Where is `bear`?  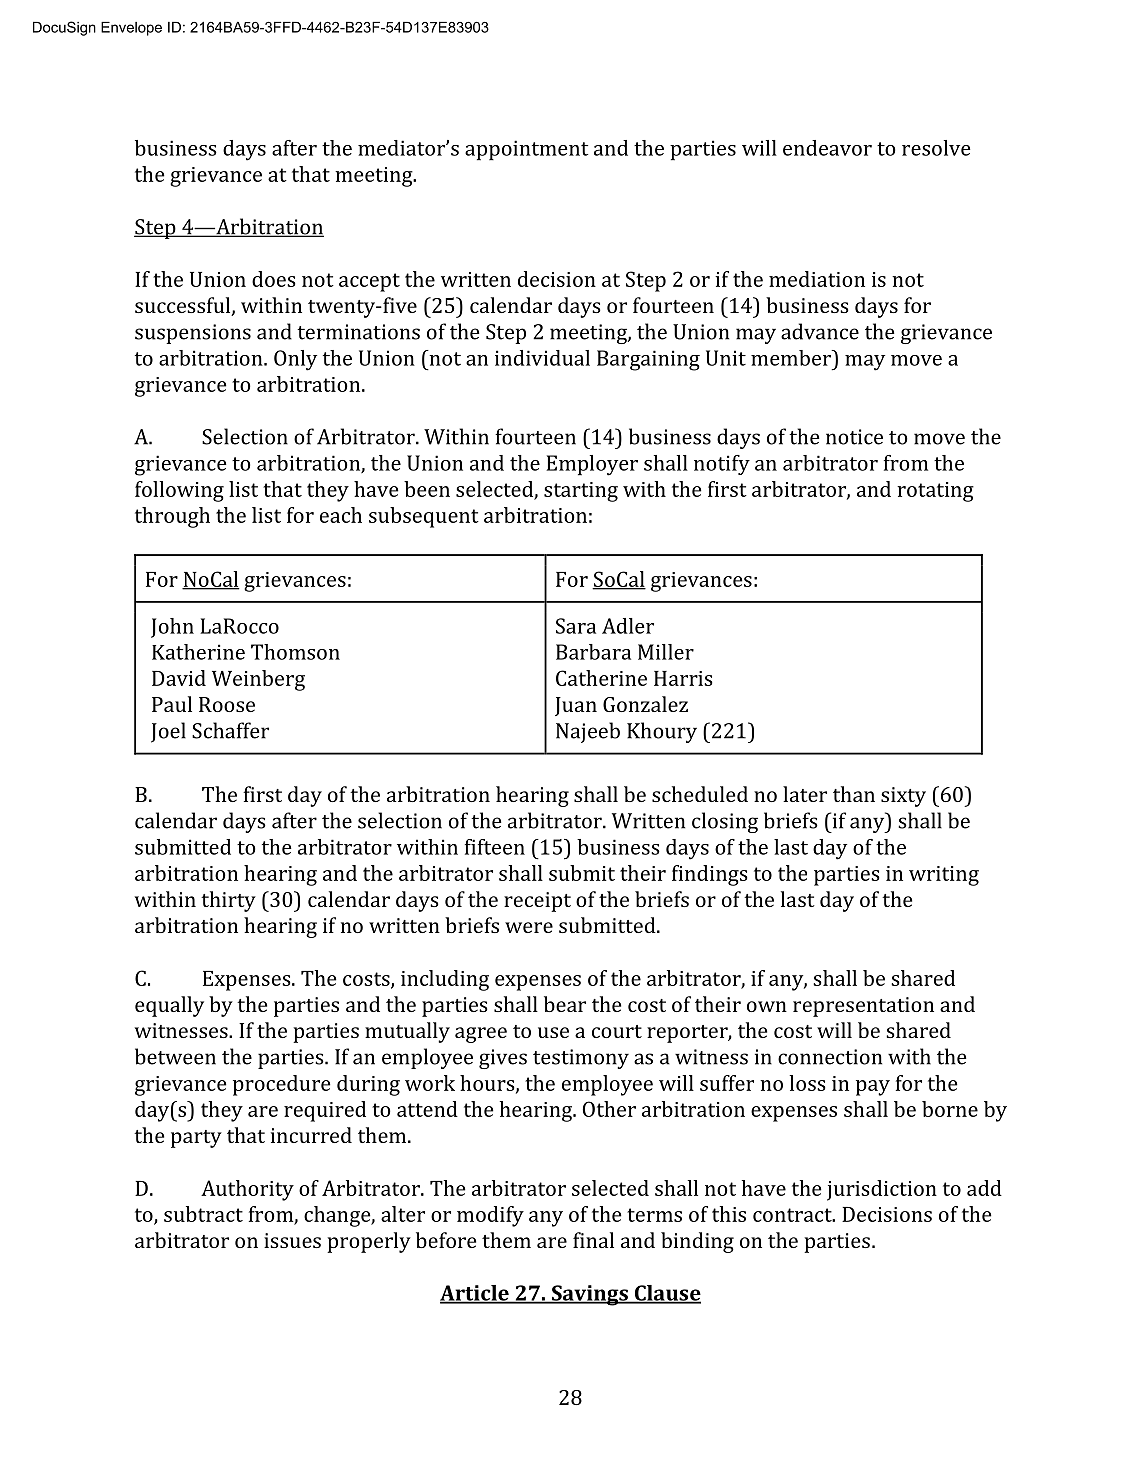 bear is located at coordinates (565, 1004).
